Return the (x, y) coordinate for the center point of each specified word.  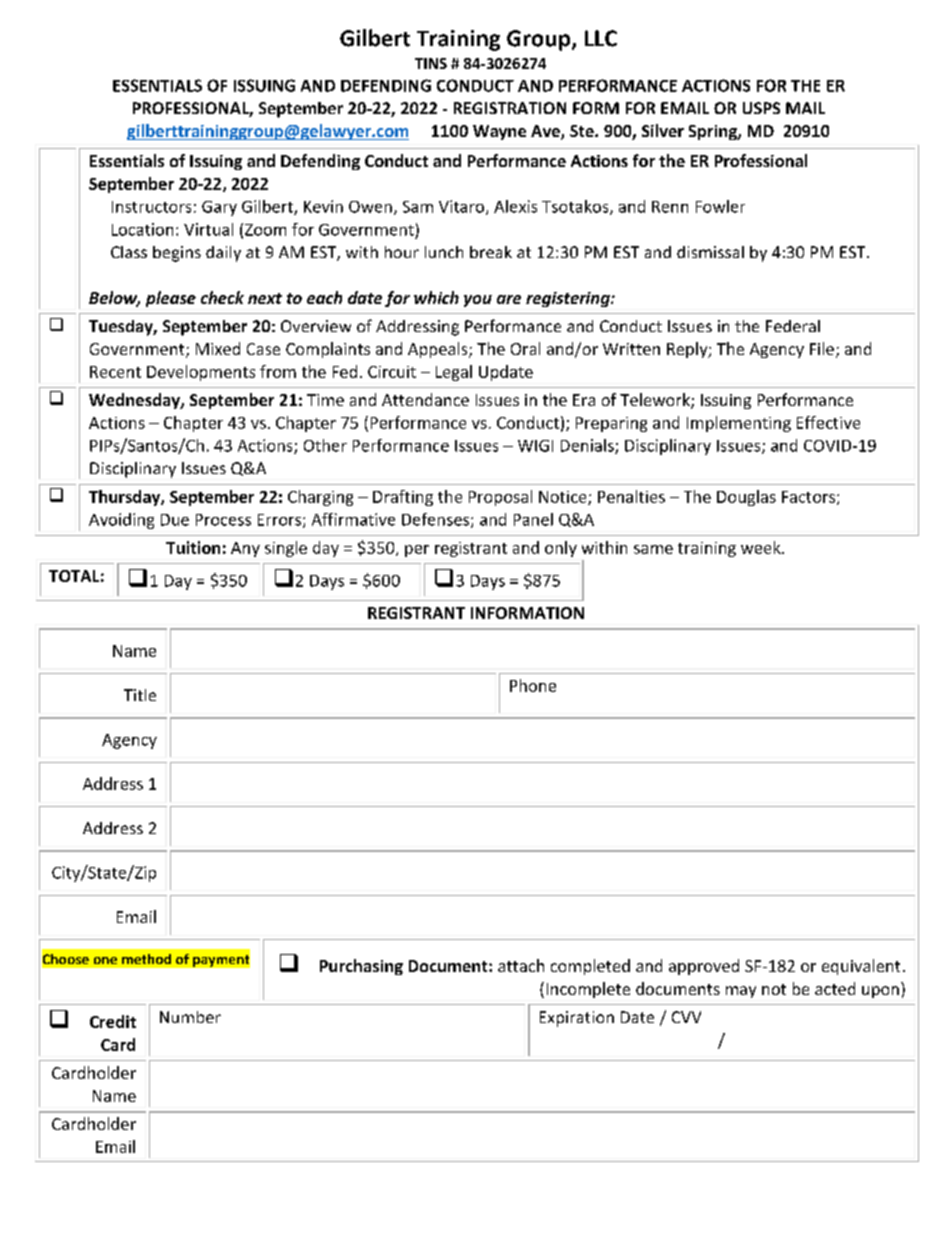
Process (223, 520)
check (222, 297)
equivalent (861, 967)
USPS (761, 108)
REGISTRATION (510, 108)
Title (140, 695)
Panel (533, 519)
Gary (219, 208)
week (762, 547)
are (509, 299)
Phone (533, 685)
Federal (793, 326)
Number (190, 1017)
